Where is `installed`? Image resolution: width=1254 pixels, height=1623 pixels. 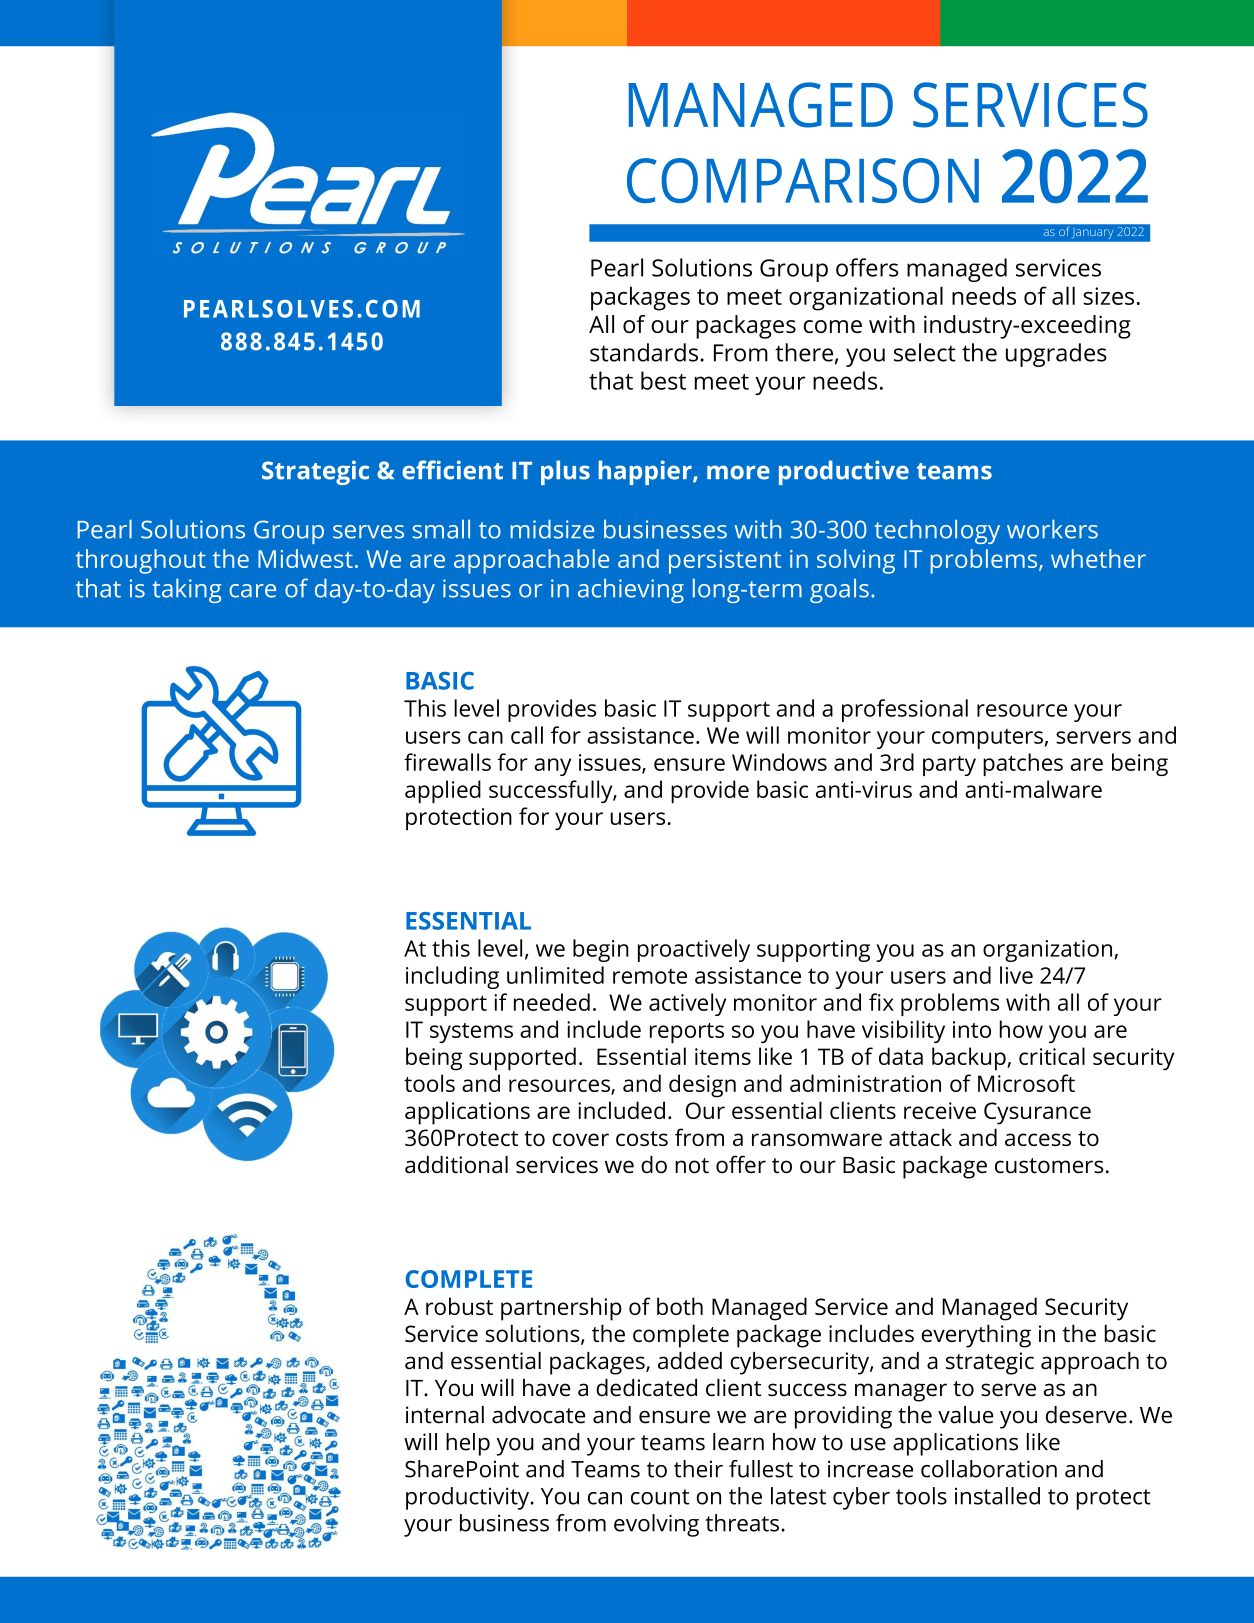 installed is located at coordinates (997, 1496).
